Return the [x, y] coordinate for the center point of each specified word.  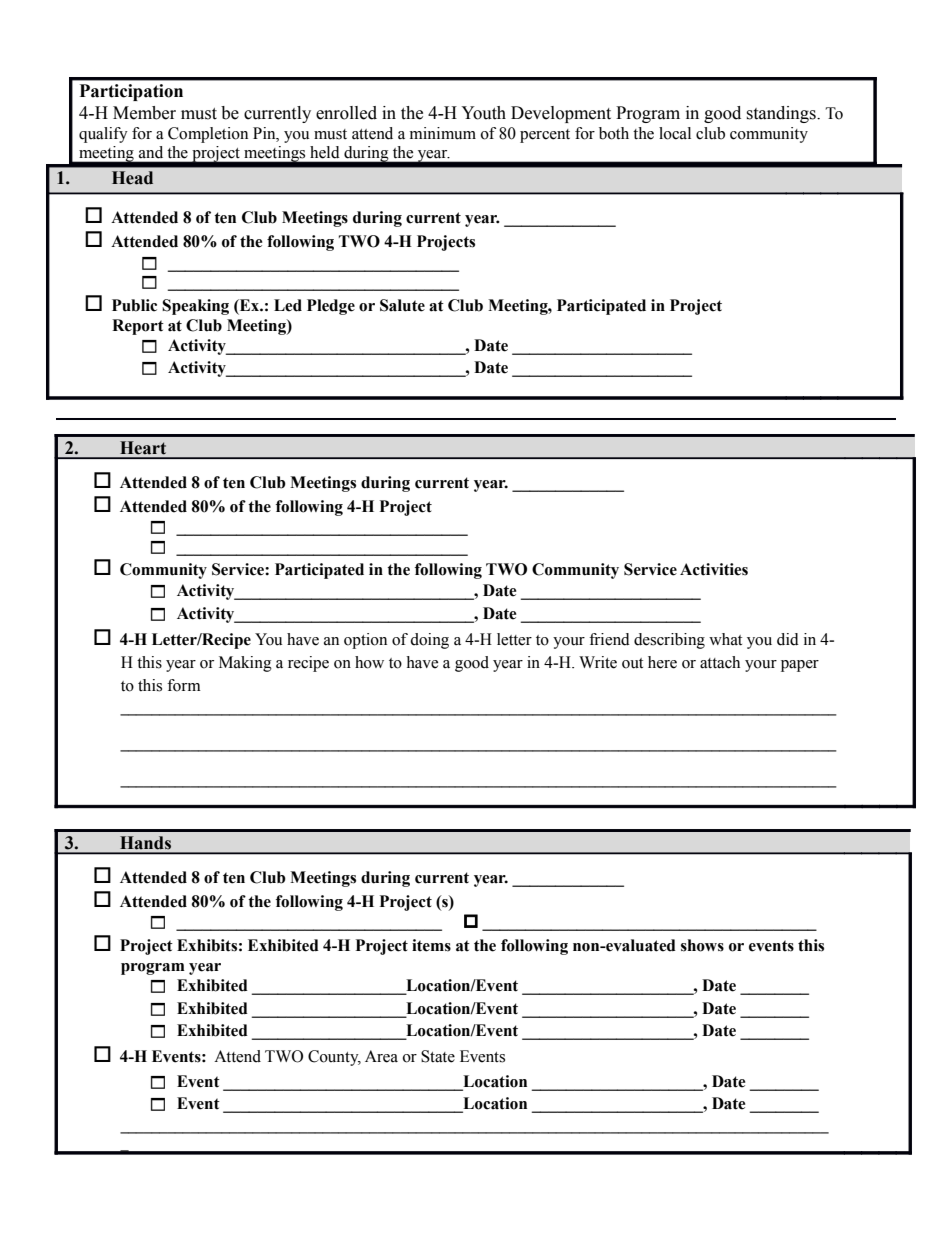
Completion [208, 135]
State [438, 1056]
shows [702, 945]
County [334, 1058]
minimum [443, 133]
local [675, 133]
